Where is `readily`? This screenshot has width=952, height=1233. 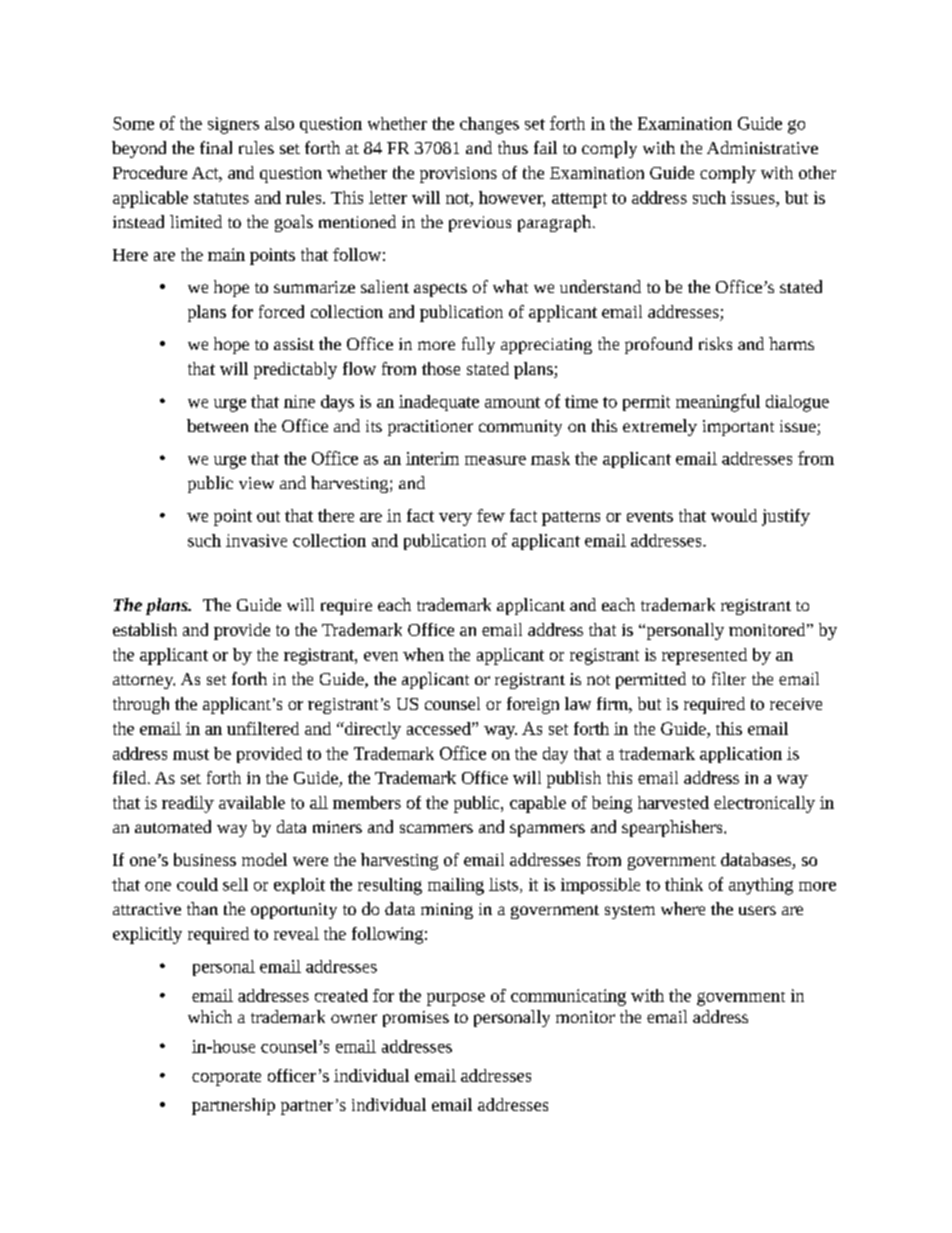 readily is located at coordinates (188, 804).
